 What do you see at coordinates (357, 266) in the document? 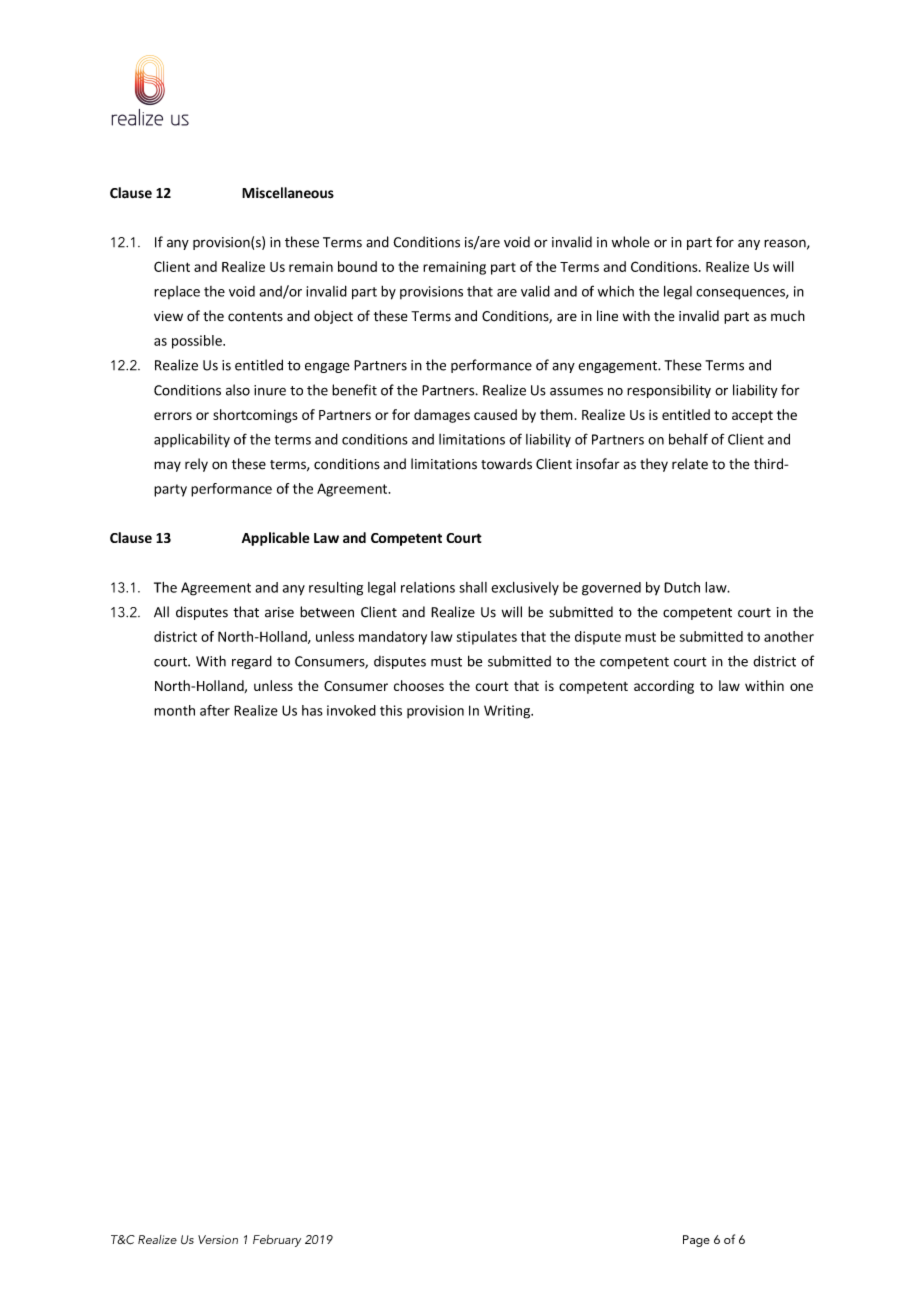
I see `bound` at bounding box center [357, 266].
